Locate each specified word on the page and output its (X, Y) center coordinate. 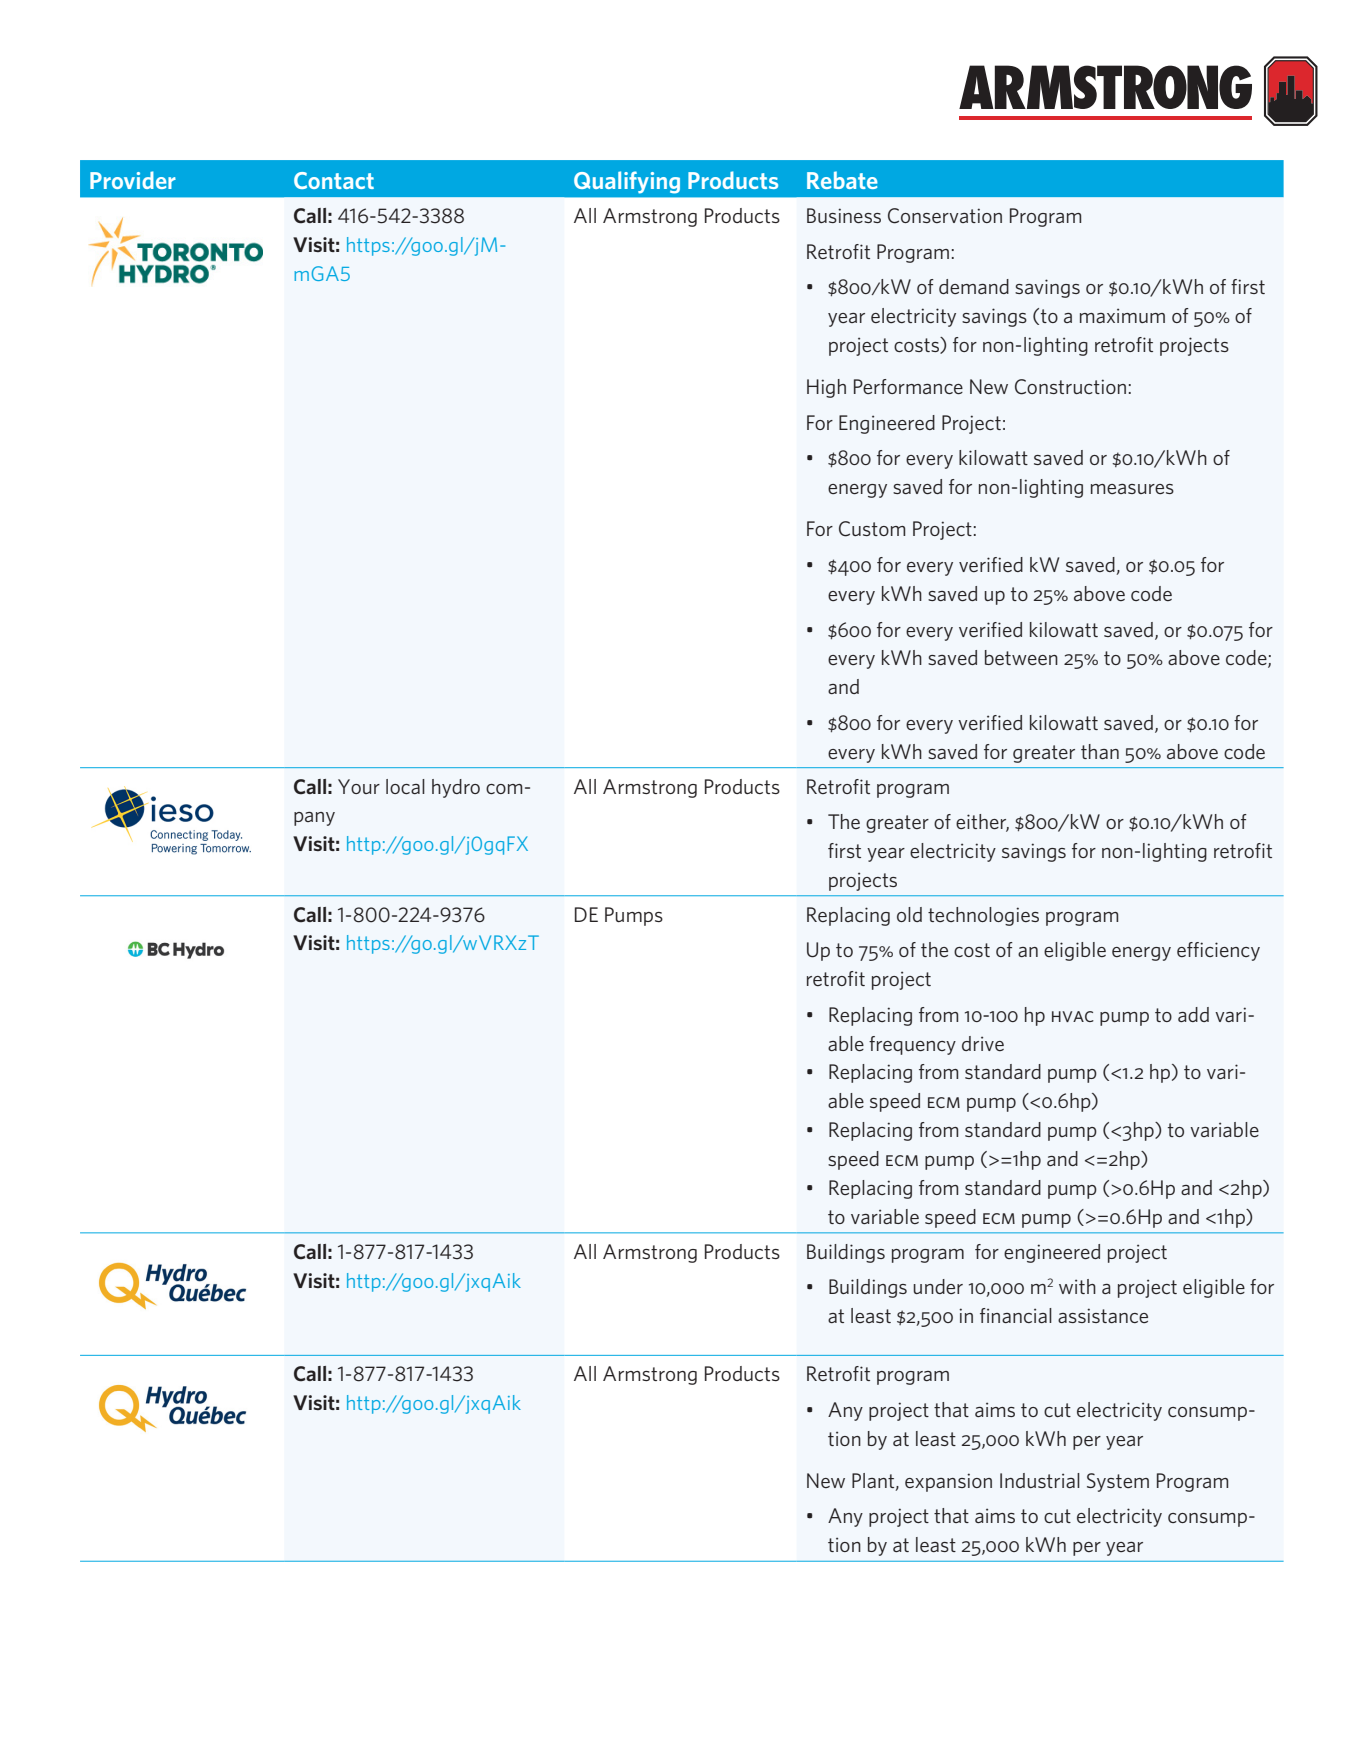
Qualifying (627, 182)
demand (974, 286)
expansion (948, 1482)
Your (359, 786)
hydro (456, 788)
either (982, 823)
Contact (334, 180)
